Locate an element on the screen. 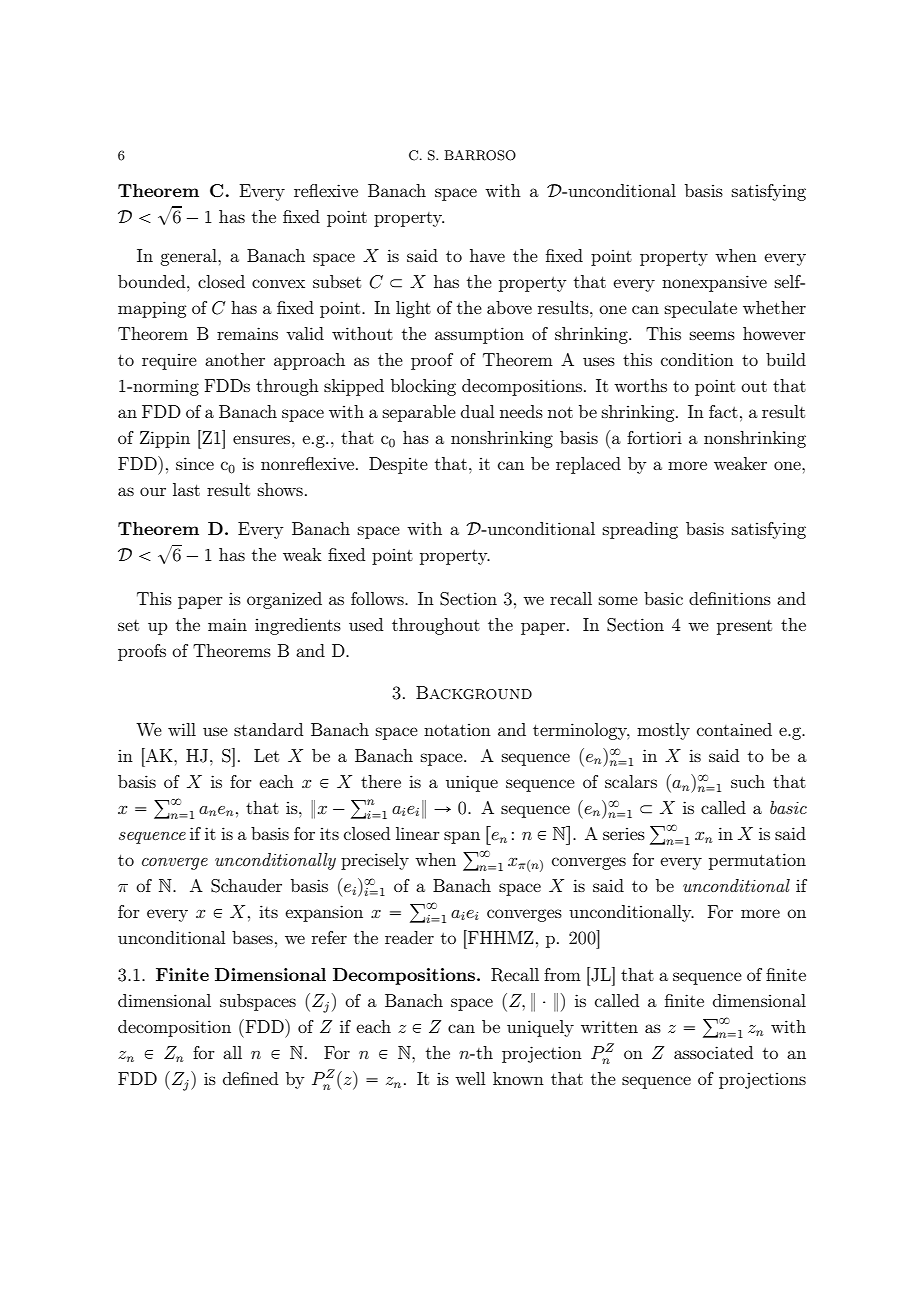 This screenshot has height=1308, width=924. well is located at coordinates (470, 1078).
